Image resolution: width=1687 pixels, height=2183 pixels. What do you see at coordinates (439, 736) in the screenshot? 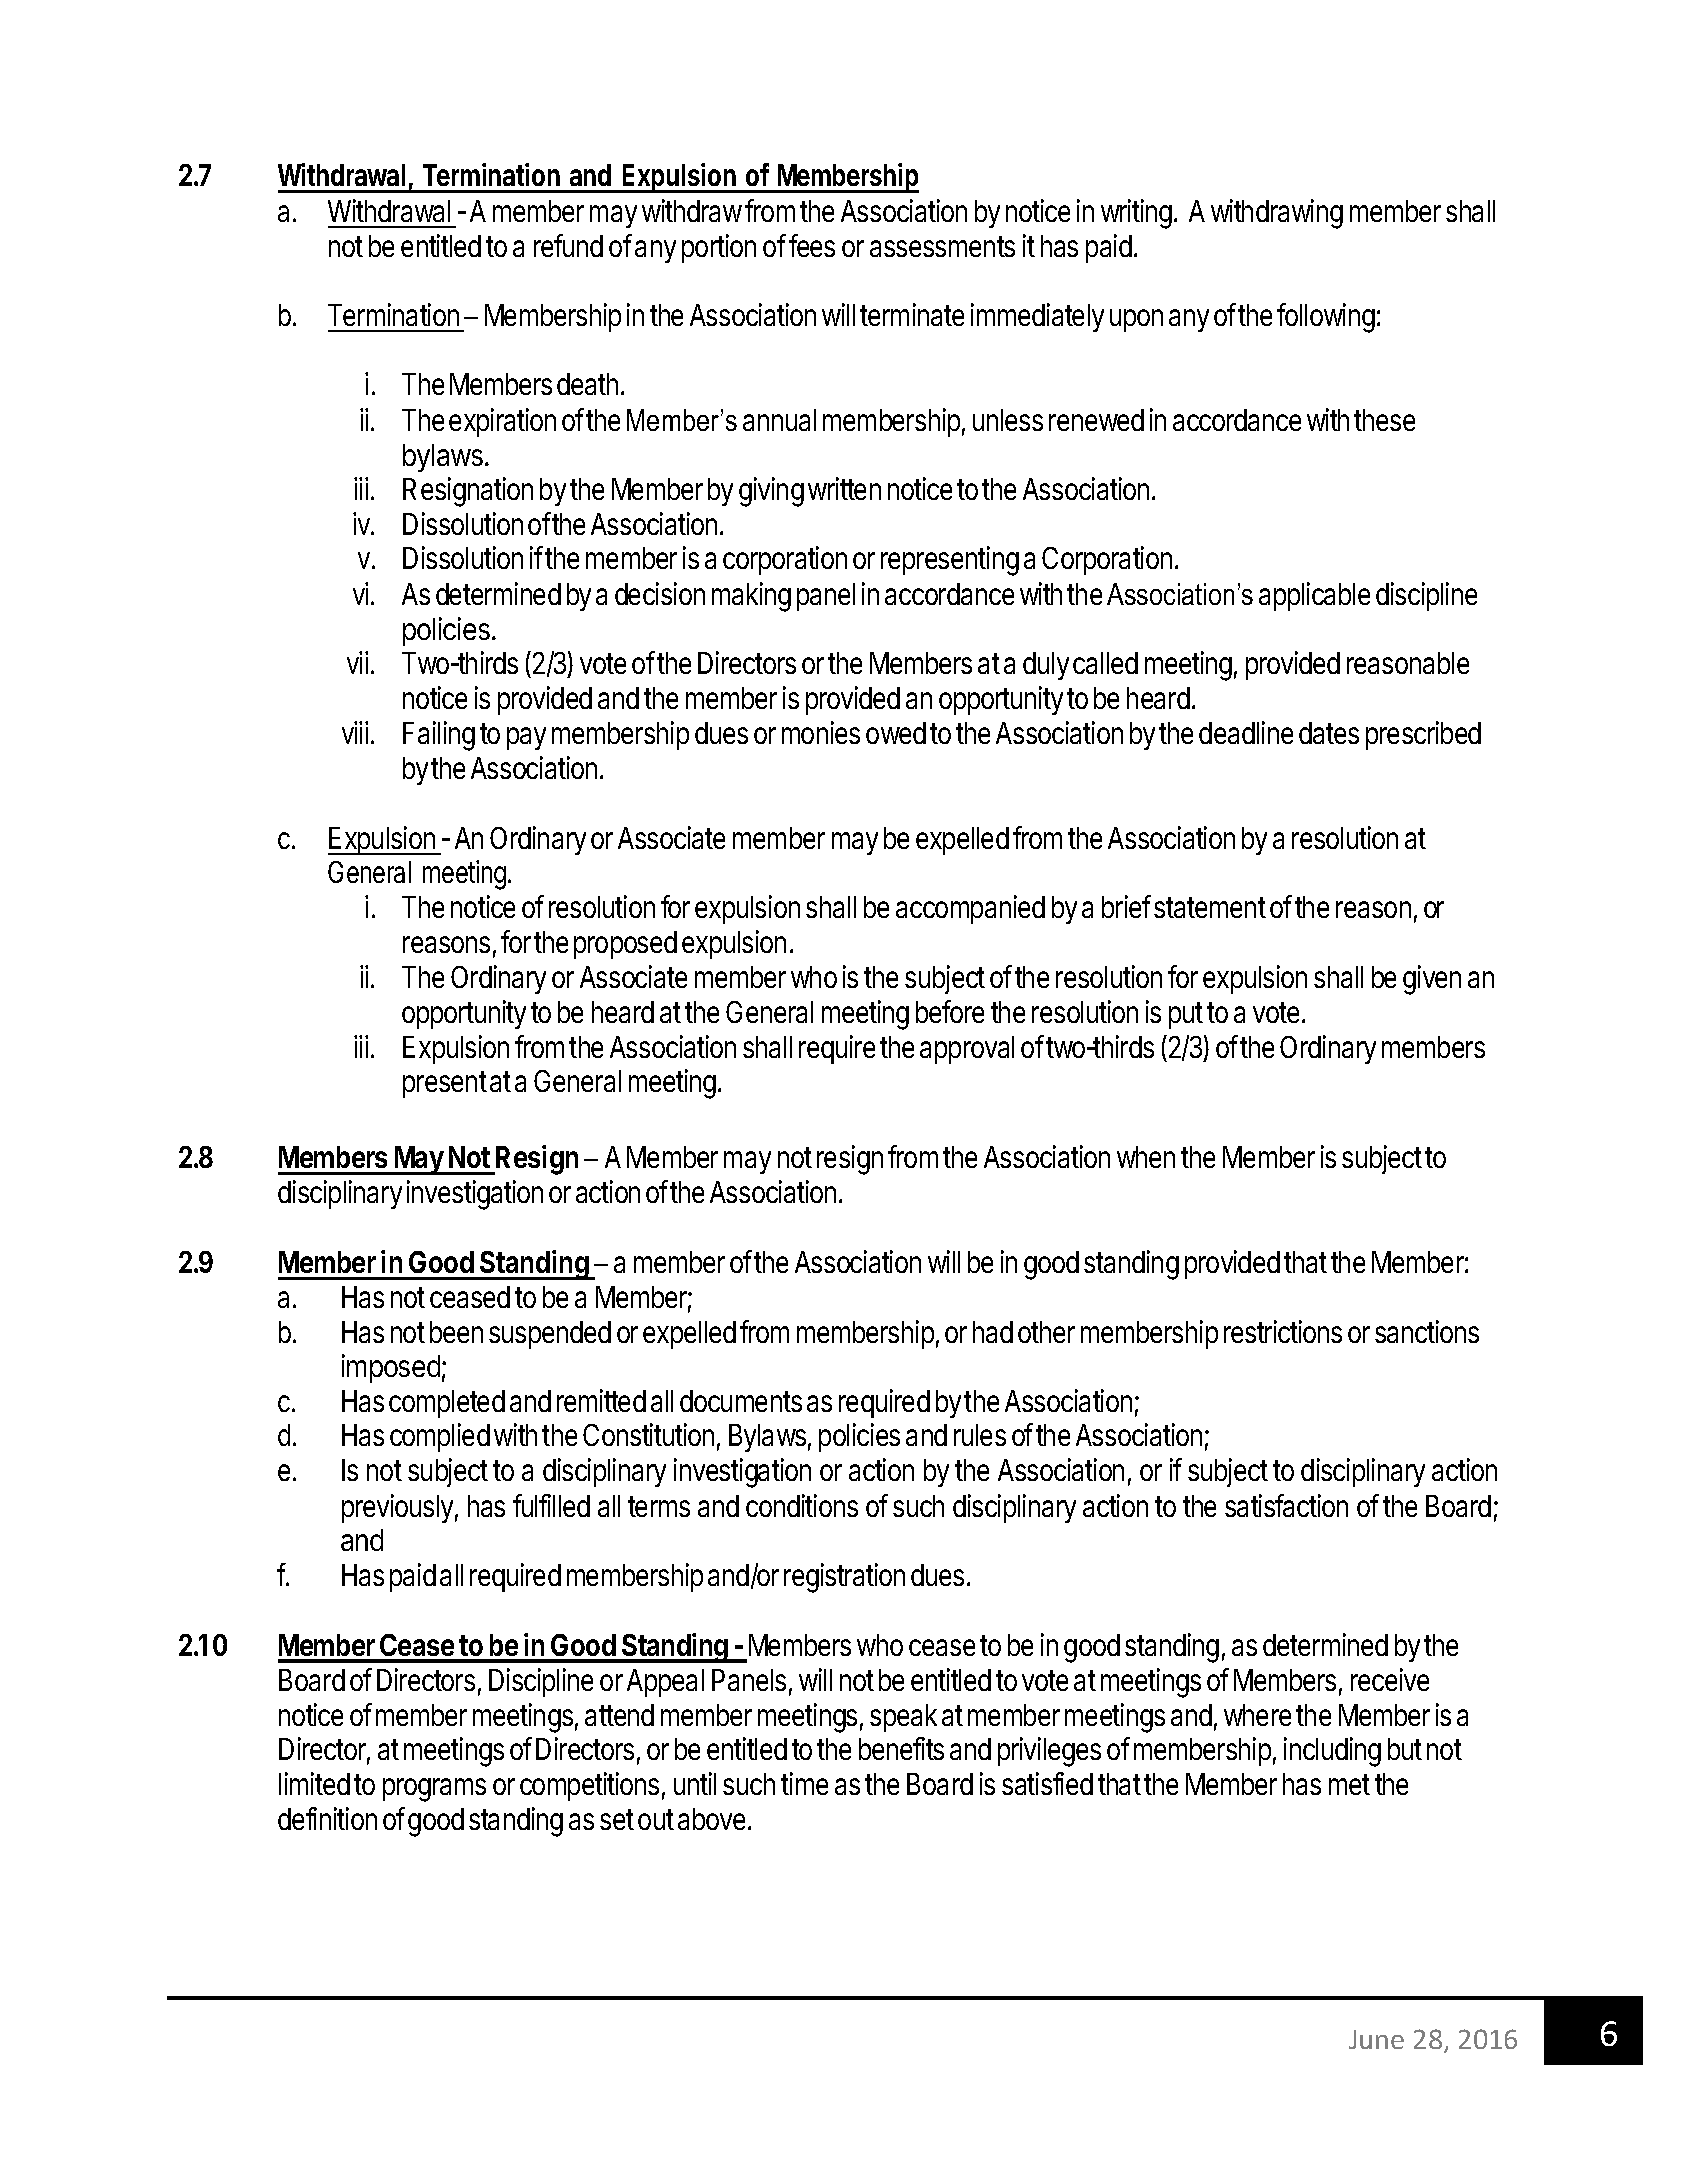
I see `Failing` at bounding box center [439, 736].
